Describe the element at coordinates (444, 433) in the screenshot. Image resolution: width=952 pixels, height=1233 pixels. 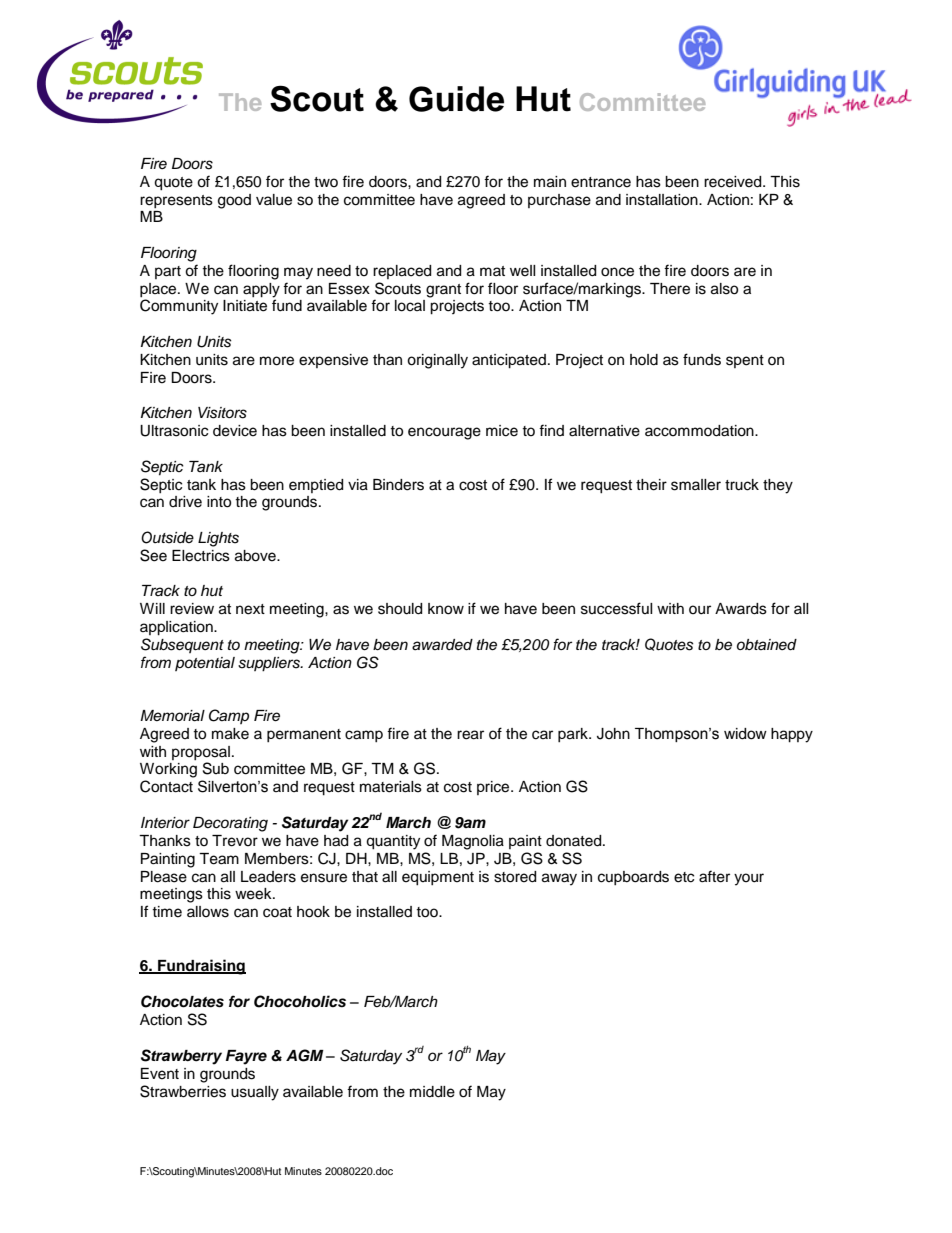
I see `encourage` at that location.
